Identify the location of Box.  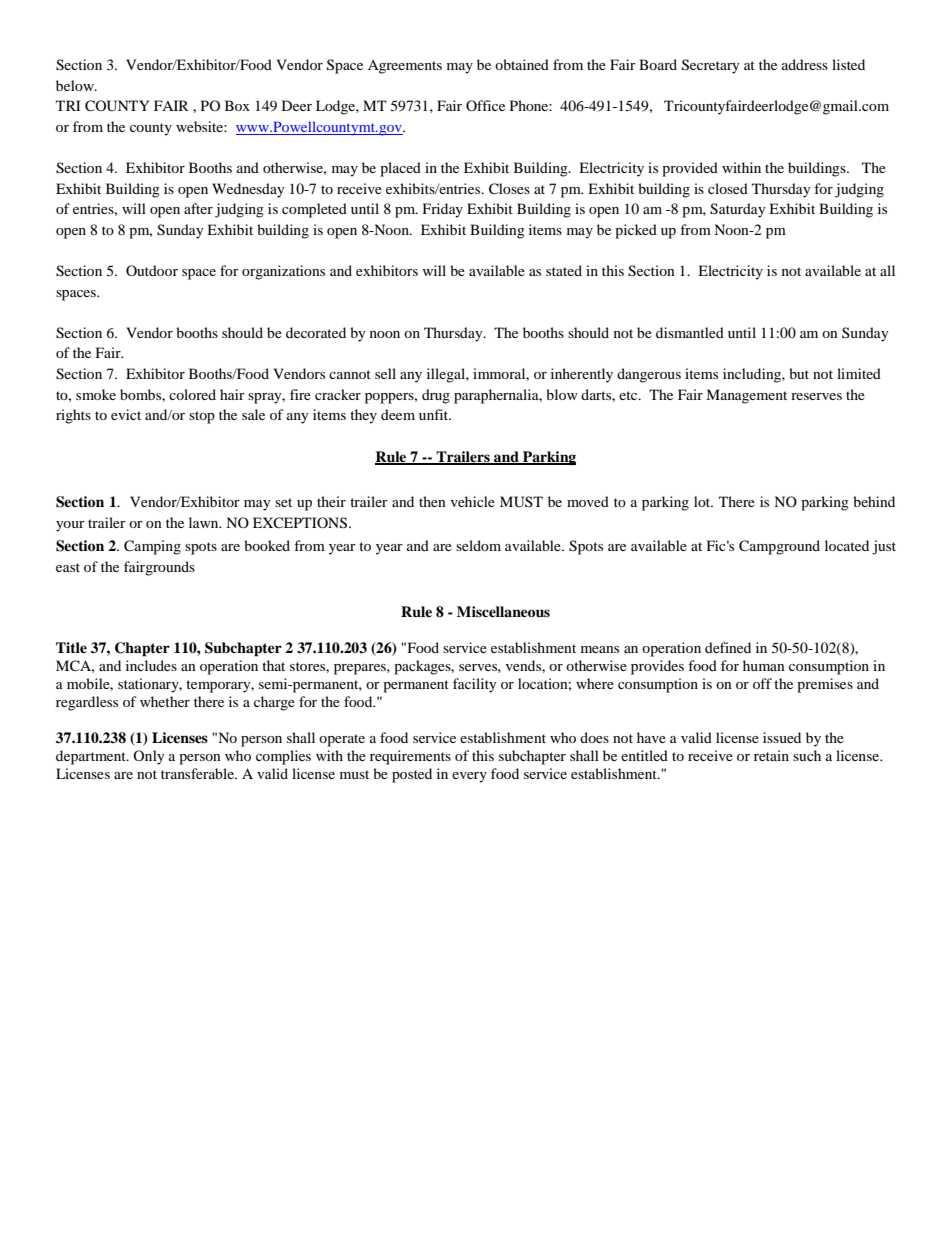
(237, 105).
